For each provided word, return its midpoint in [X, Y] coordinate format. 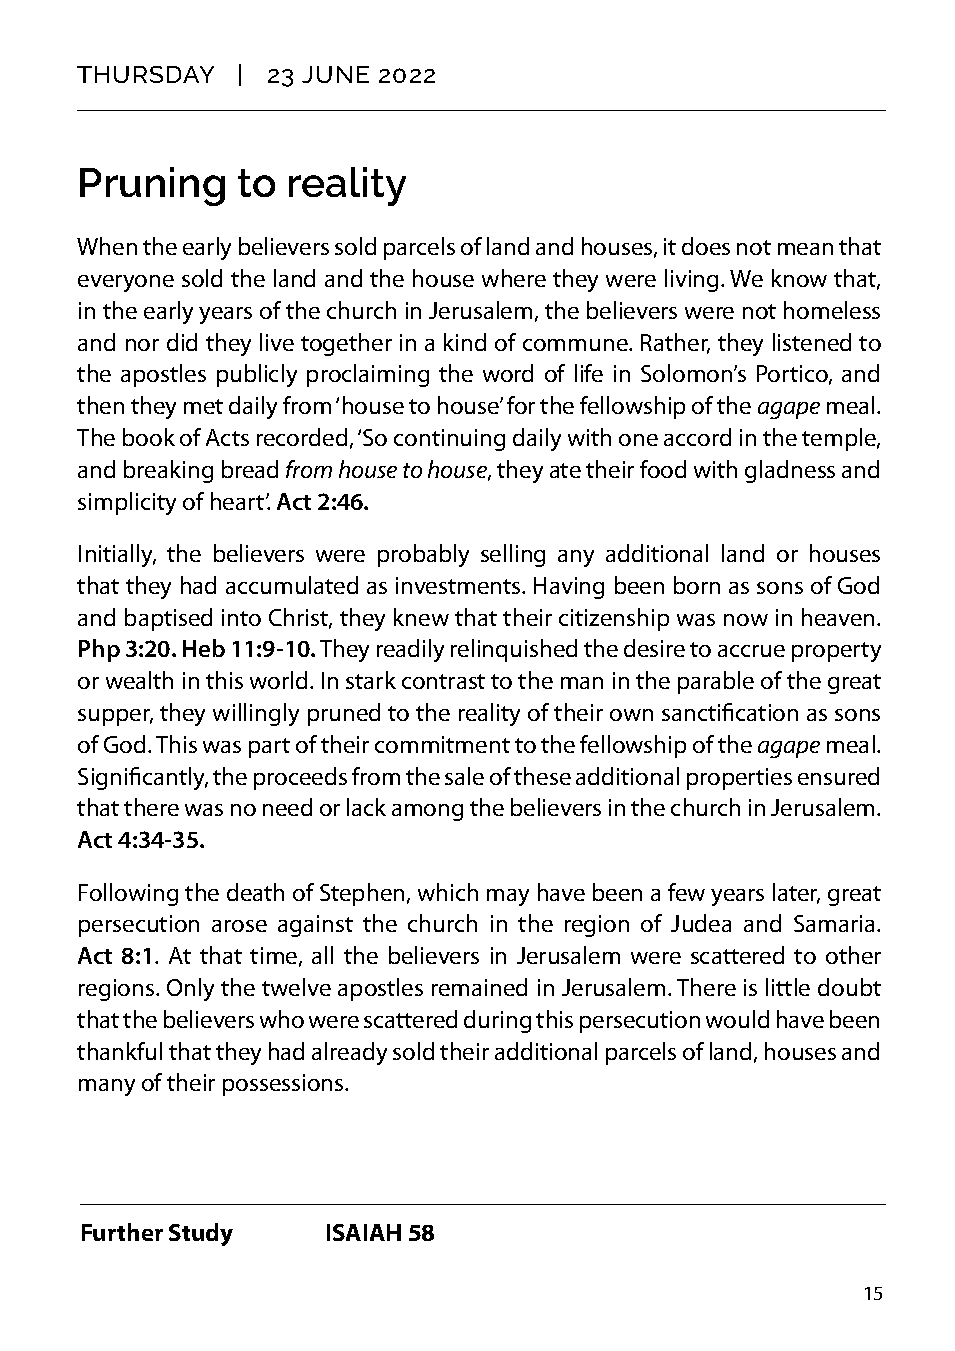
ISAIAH [364, 1232]
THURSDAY [145, 74]
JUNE [335, 74]
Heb [204, 648]
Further [122, 1232]
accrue [751, 651]
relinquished [514, 650]
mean [805, 249]
